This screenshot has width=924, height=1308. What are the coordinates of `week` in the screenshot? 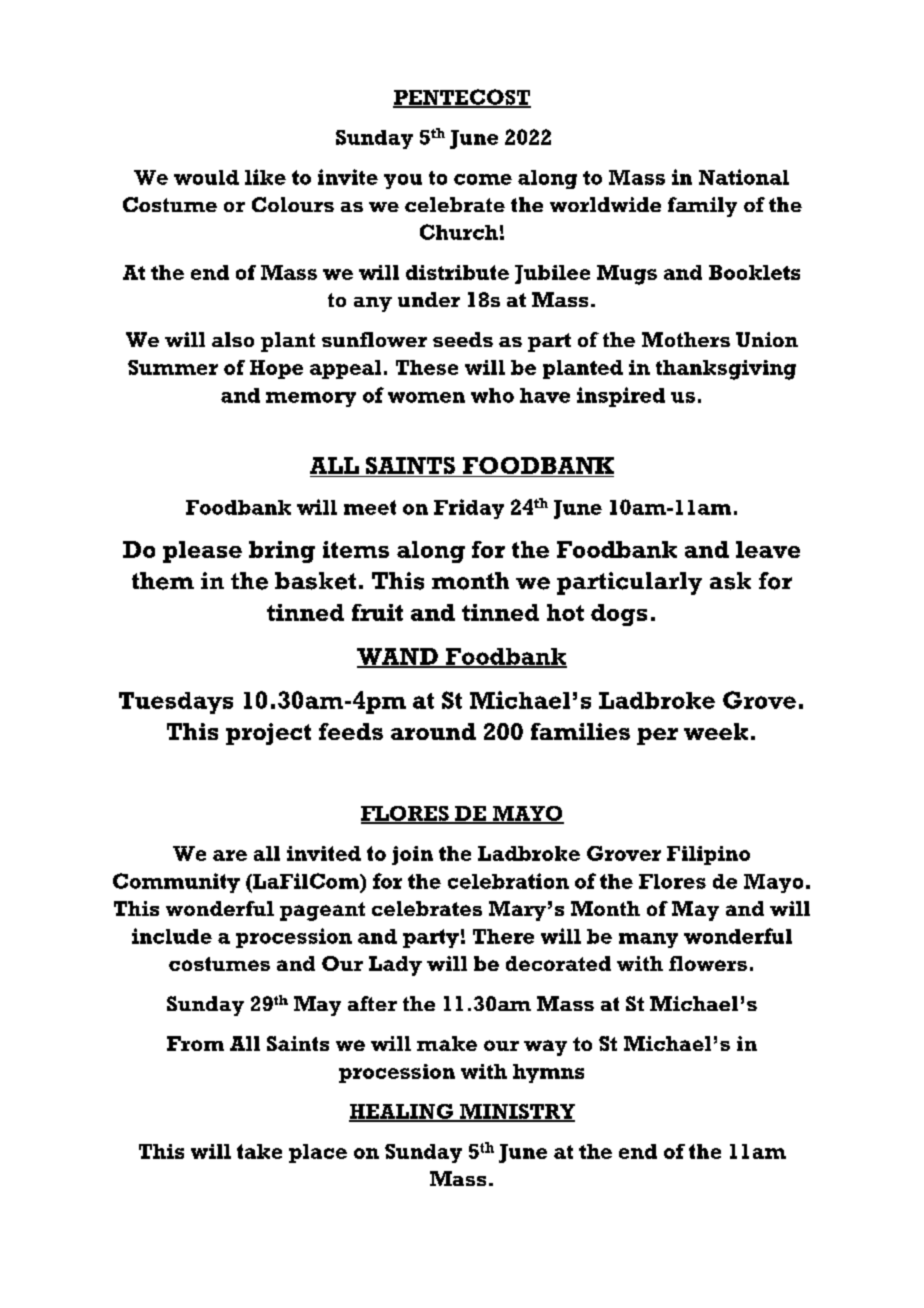 It's located at (716, 731).
